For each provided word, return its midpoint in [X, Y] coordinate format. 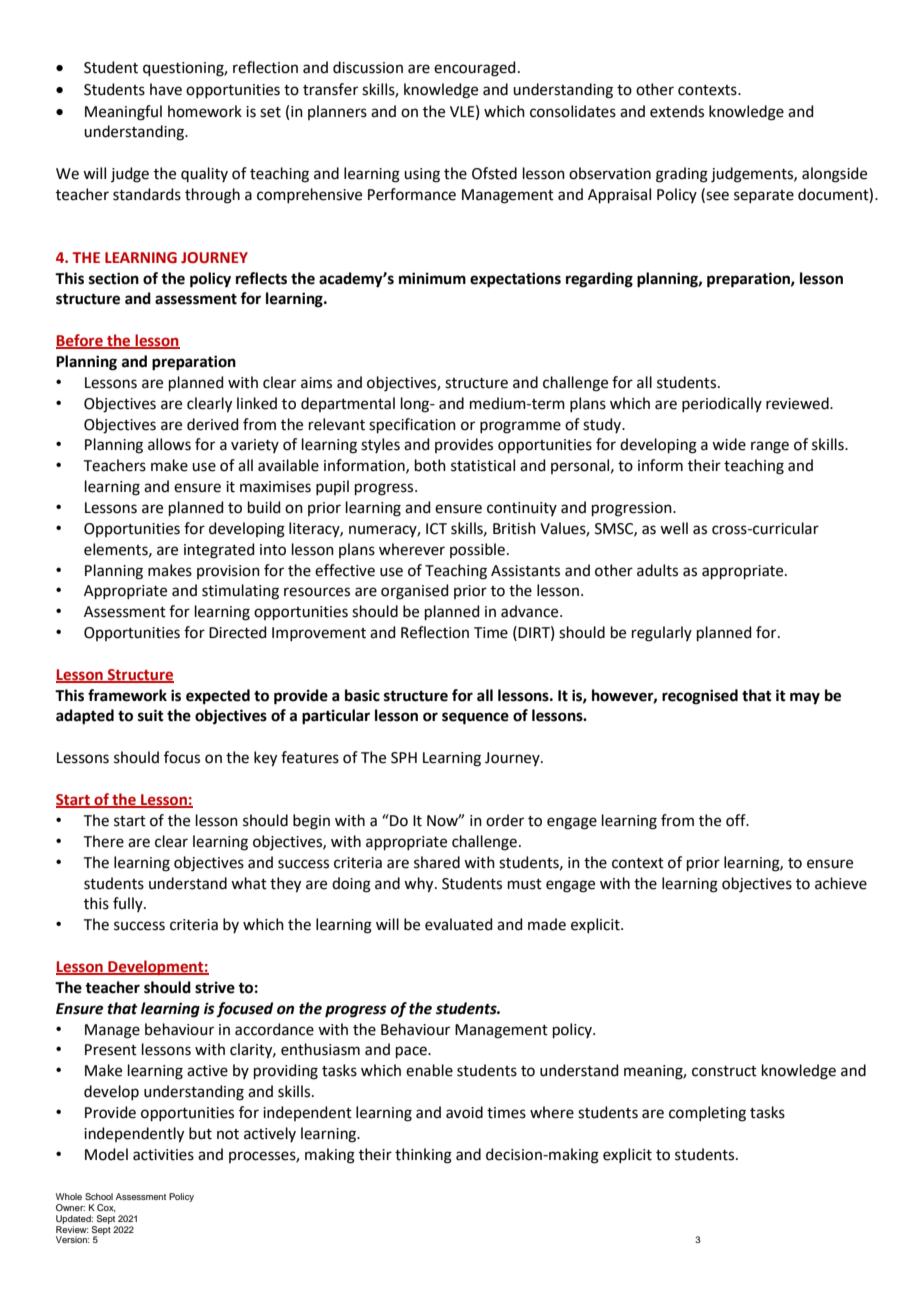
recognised [700, 697]
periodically [722, 404]
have [166, 89]
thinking [423, 1156]
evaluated [459, 924]
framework [127, 695]
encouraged [475, 69]
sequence [475, 718]
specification [412, 425]
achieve [841, 883]
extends [677, 111]
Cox [106, 1208]
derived [213, 424]
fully [129, 904]
